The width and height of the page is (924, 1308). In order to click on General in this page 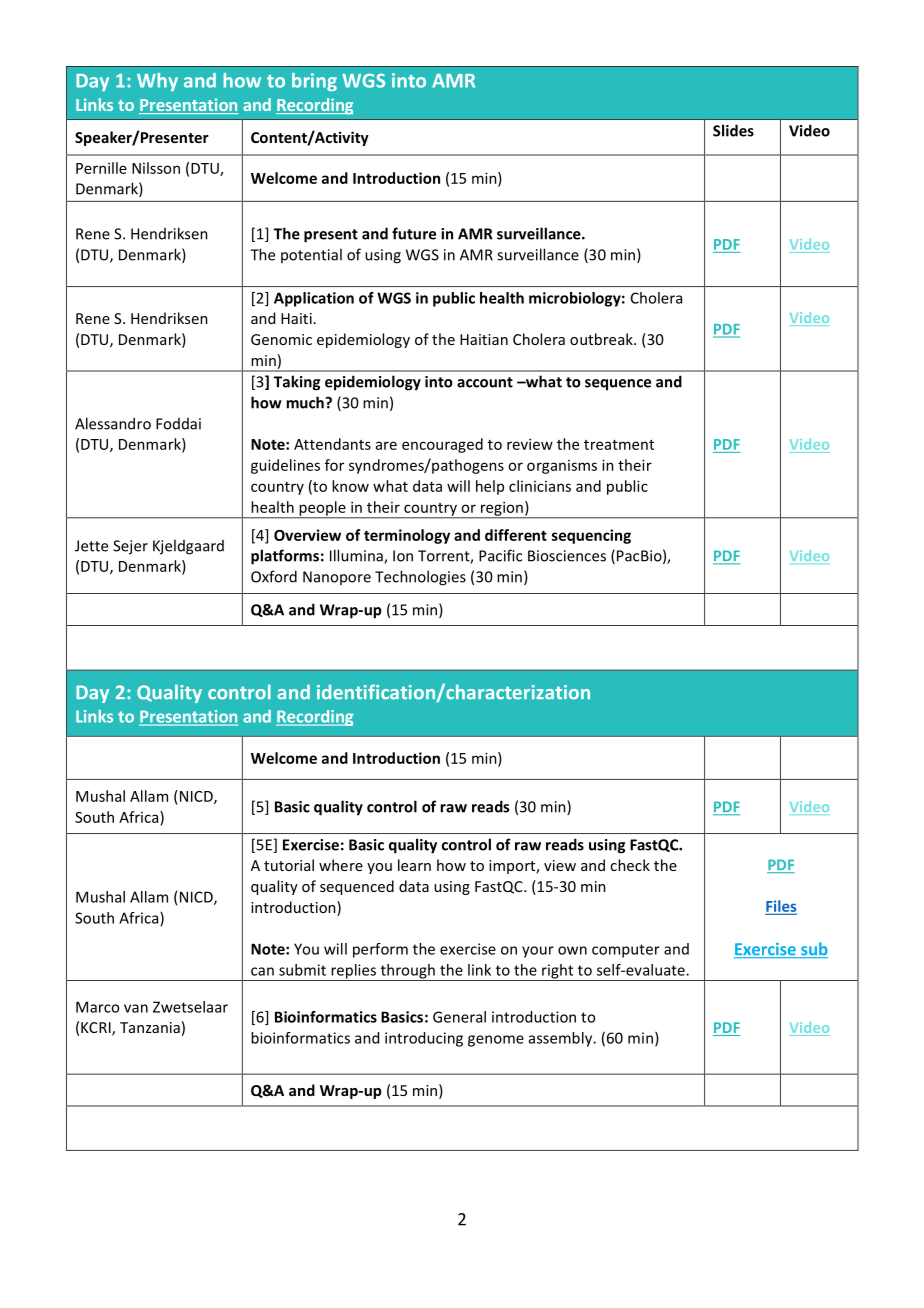, I will do `click(459, 1017)`.
